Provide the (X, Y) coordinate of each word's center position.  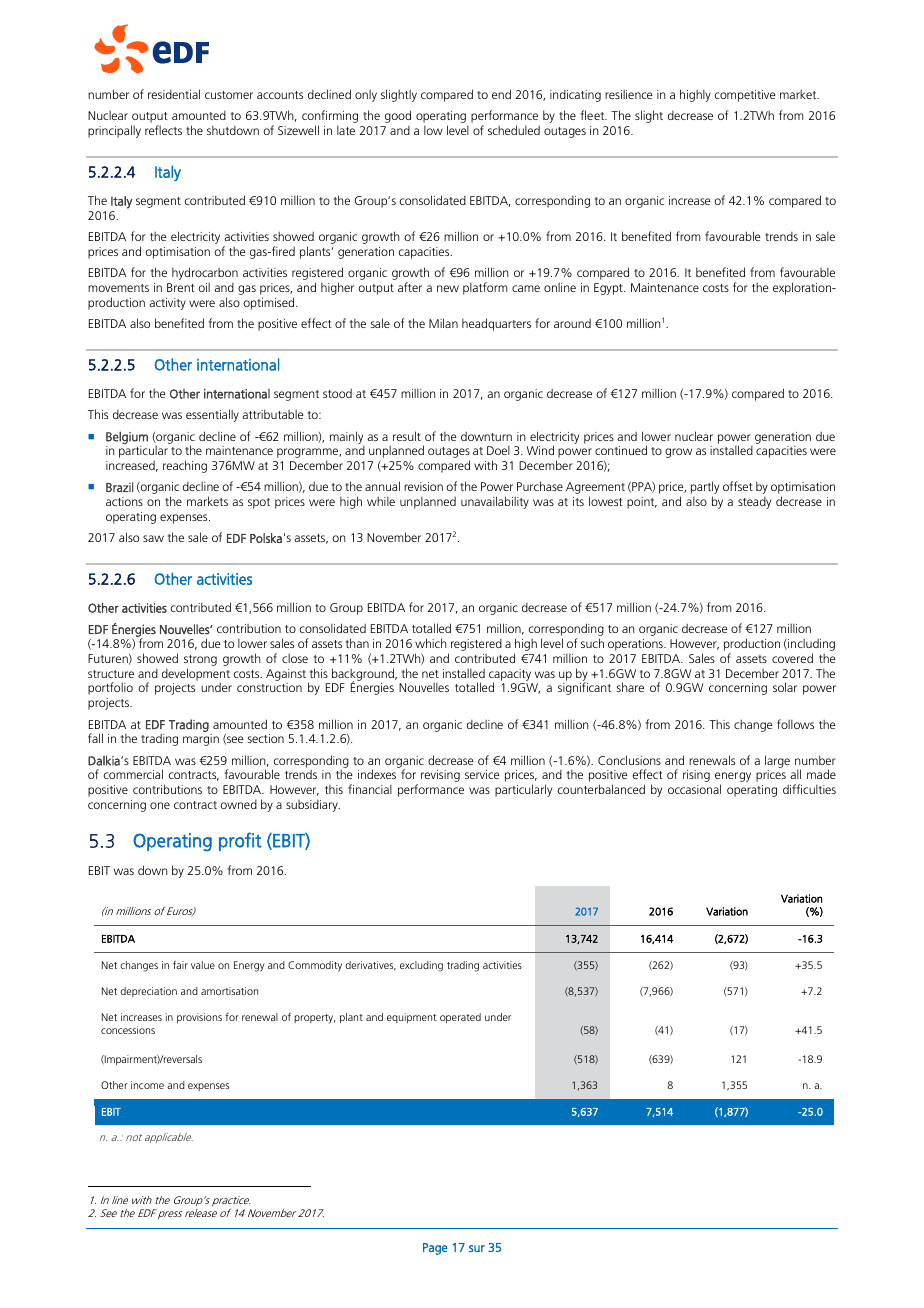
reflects (163, 130)
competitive (745, 96)
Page (435, 1249)
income (147, 1085)
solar (785, 687)
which (431, 643)
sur (477, 1248)
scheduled (514, 130)
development (196, 675)
